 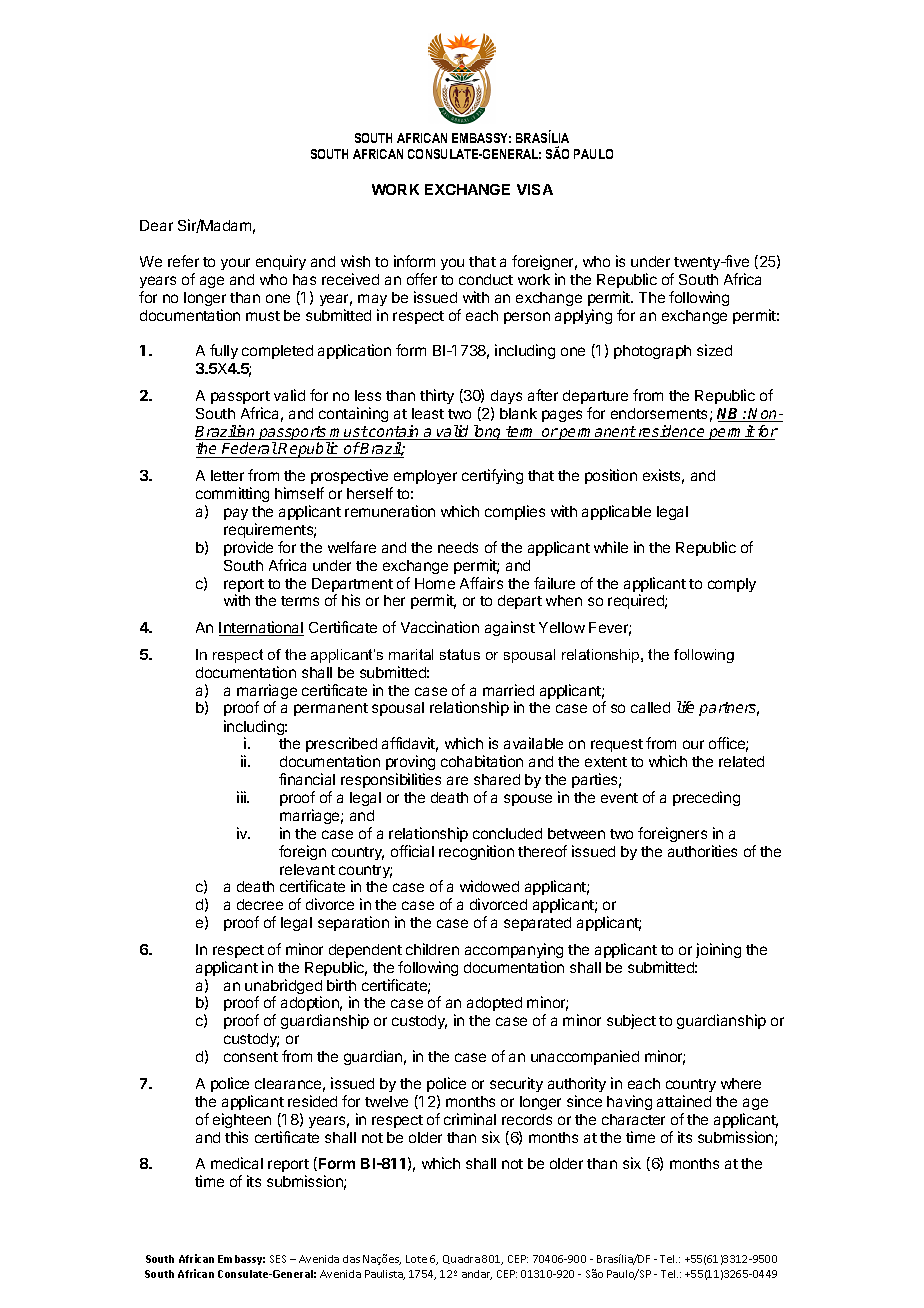 I want to click on offer, so click(x=422, y=279).
